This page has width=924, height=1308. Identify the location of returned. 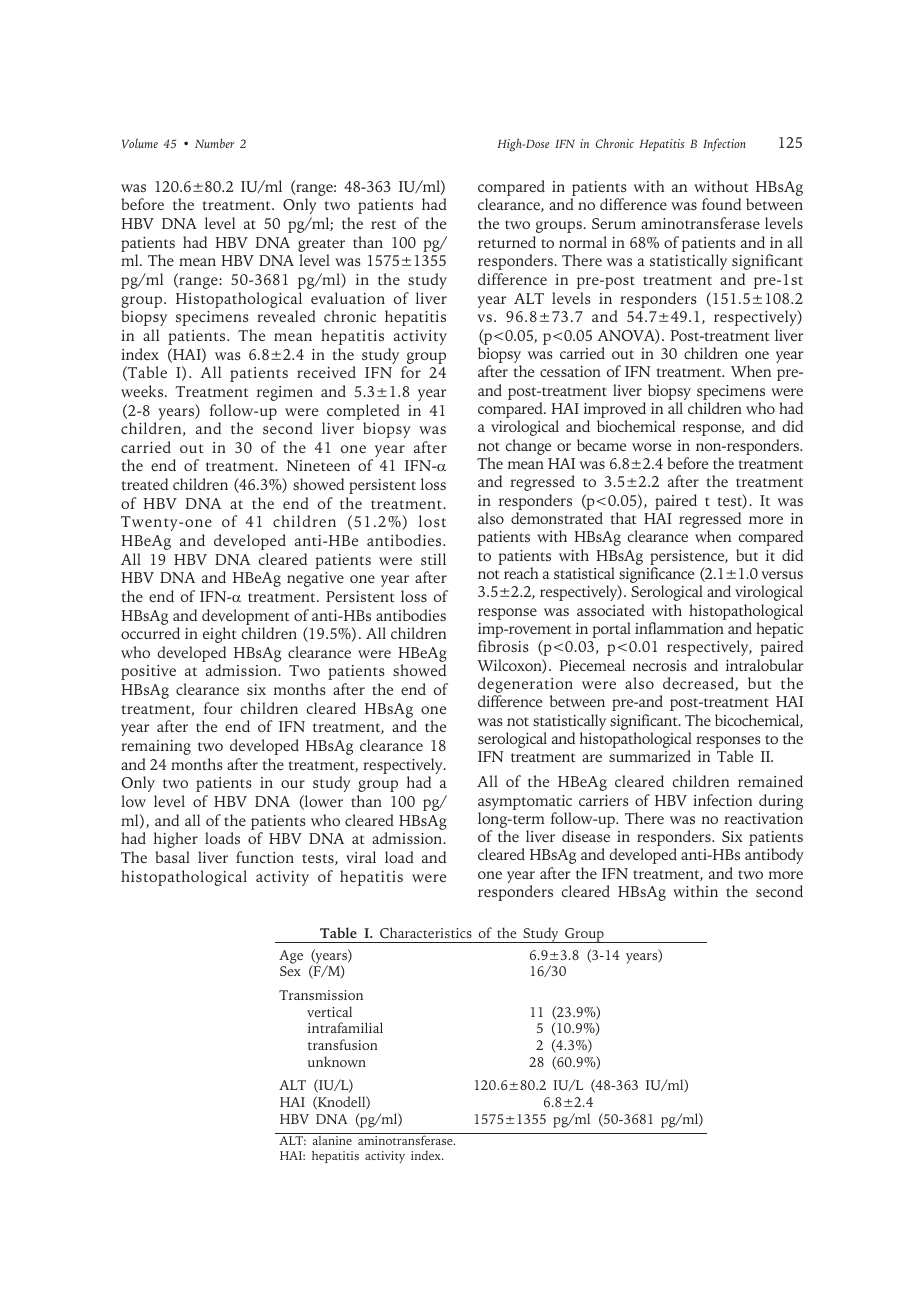
(507, 242).
